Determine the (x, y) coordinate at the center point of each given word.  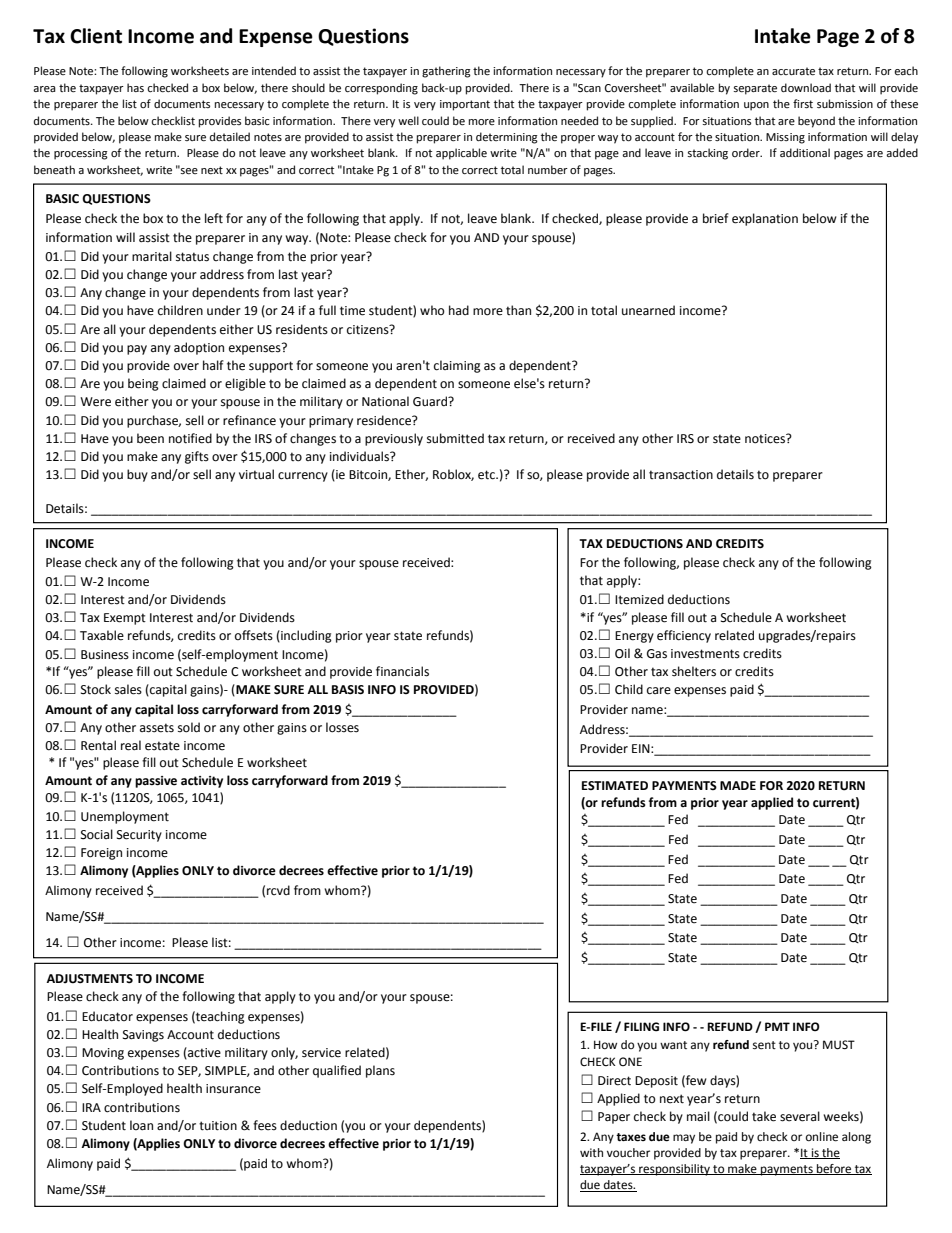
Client (96, 36)
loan (141, 1125)
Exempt (125, 619)
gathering (446, 72)
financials (402, 671)
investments (705, 654)
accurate (793, 71)
